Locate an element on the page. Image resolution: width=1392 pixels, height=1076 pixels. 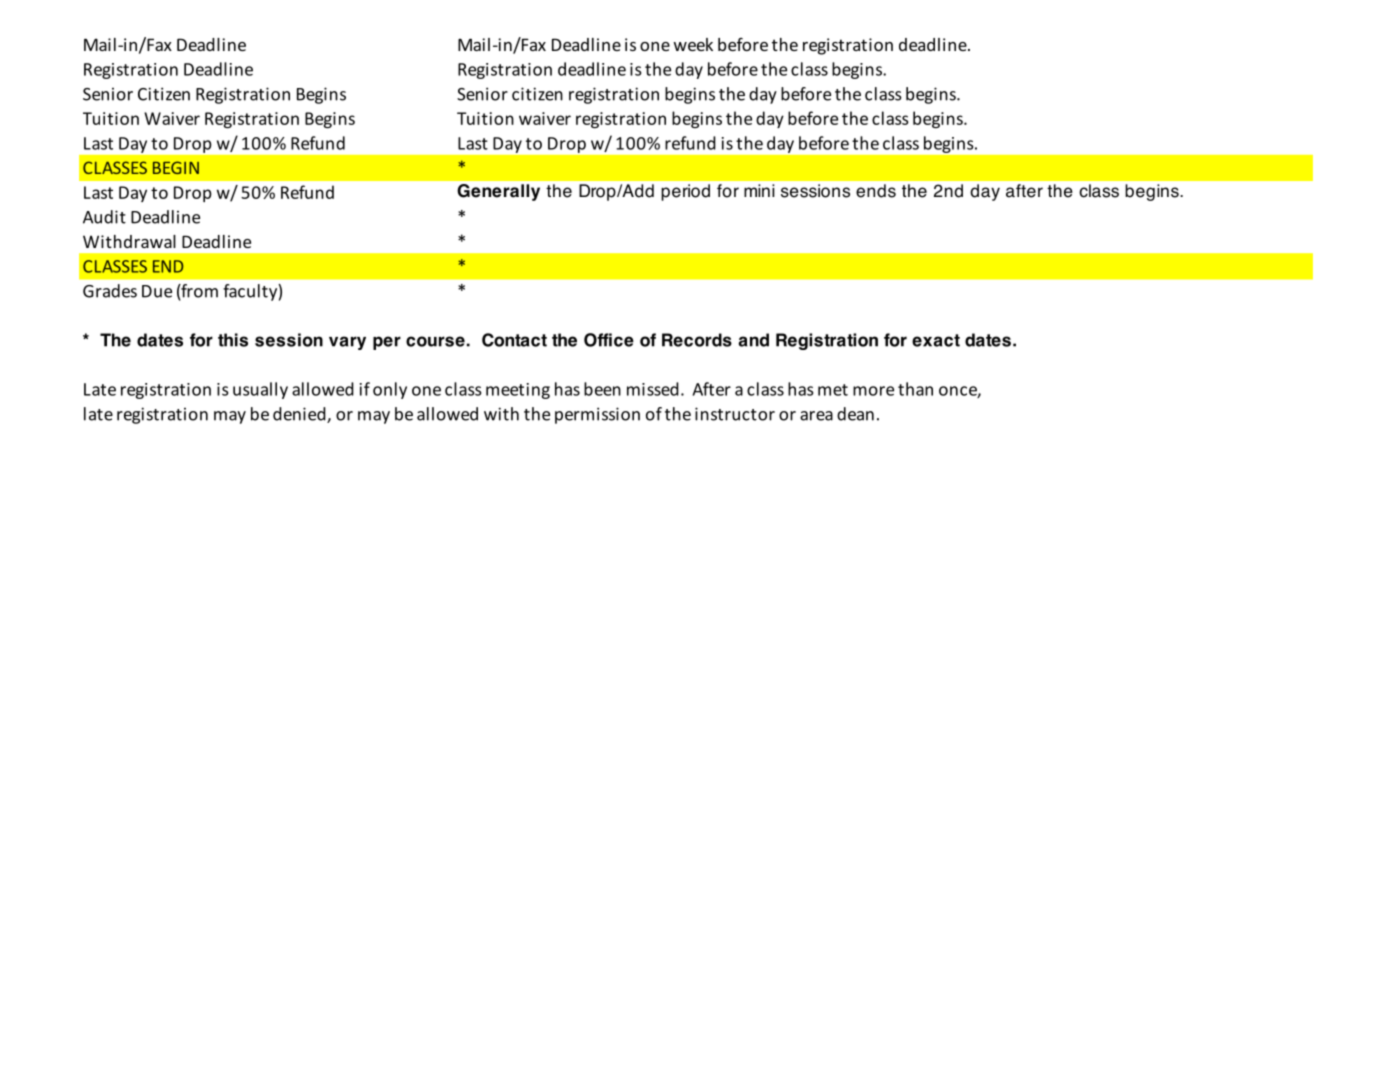
Generally is located at coordinates (499, 192).
